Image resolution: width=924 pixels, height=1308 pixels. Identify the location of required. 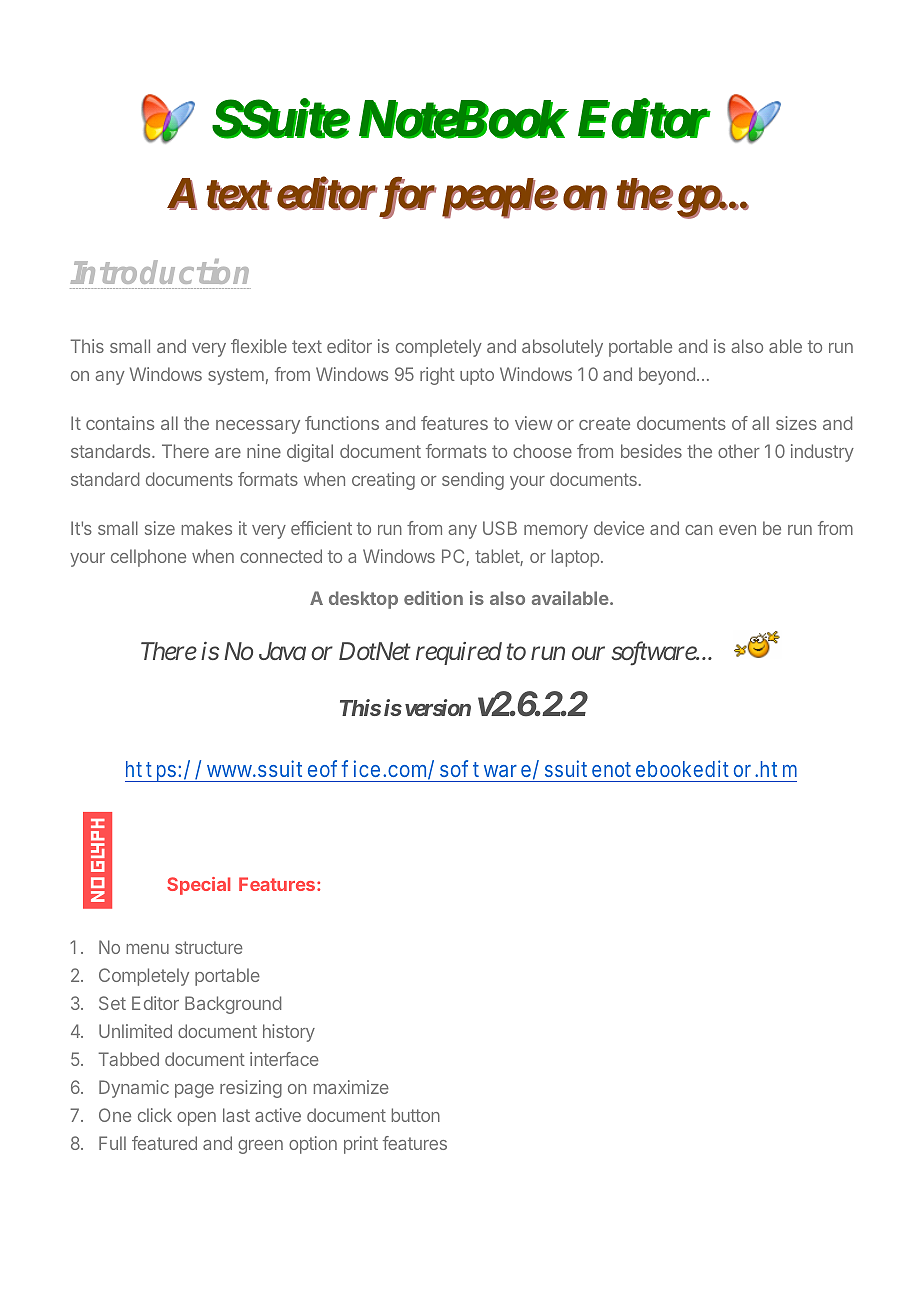
(459, 653).
